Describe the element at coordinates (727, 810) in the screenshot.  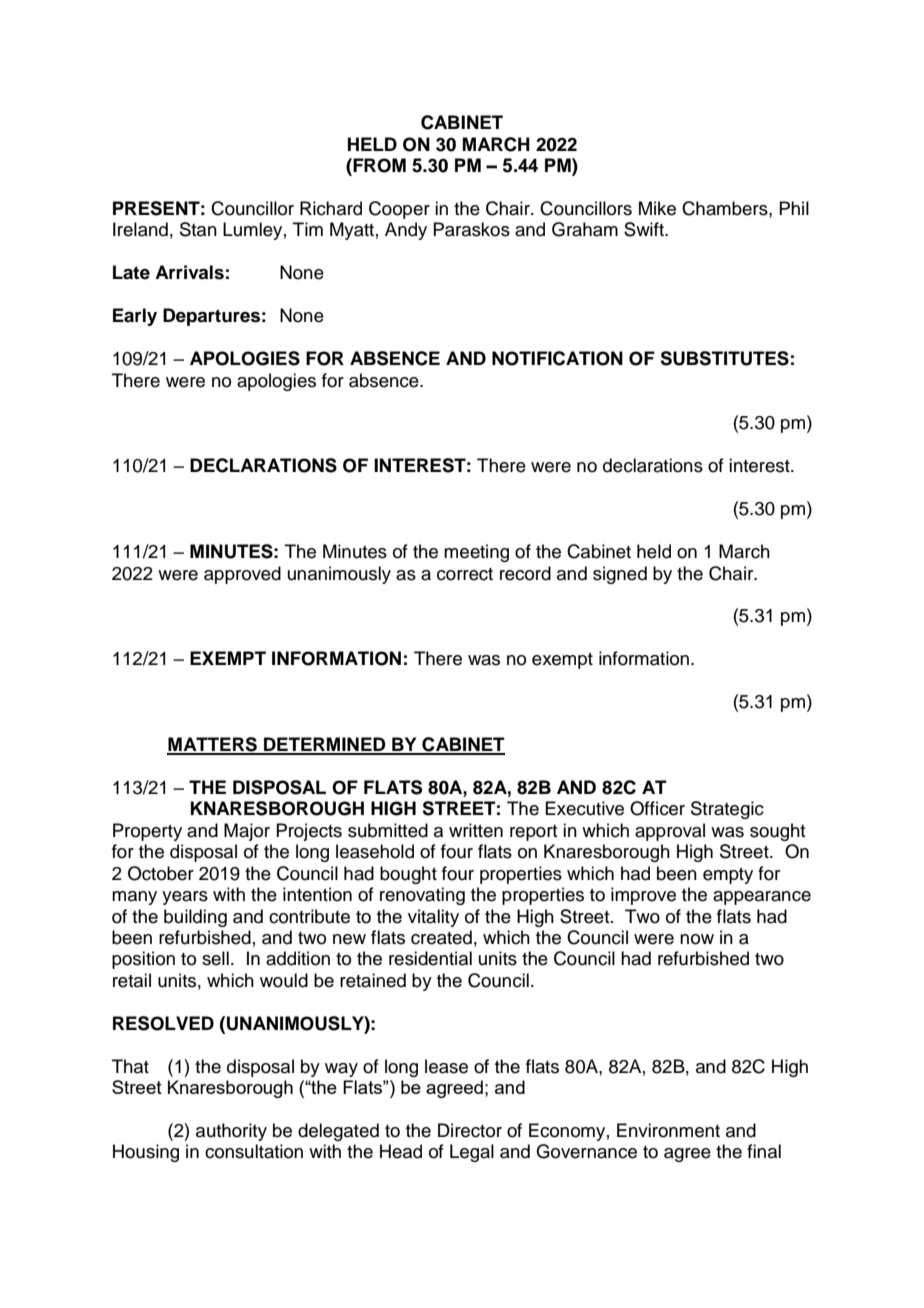
I see `Strategic` at that location.
